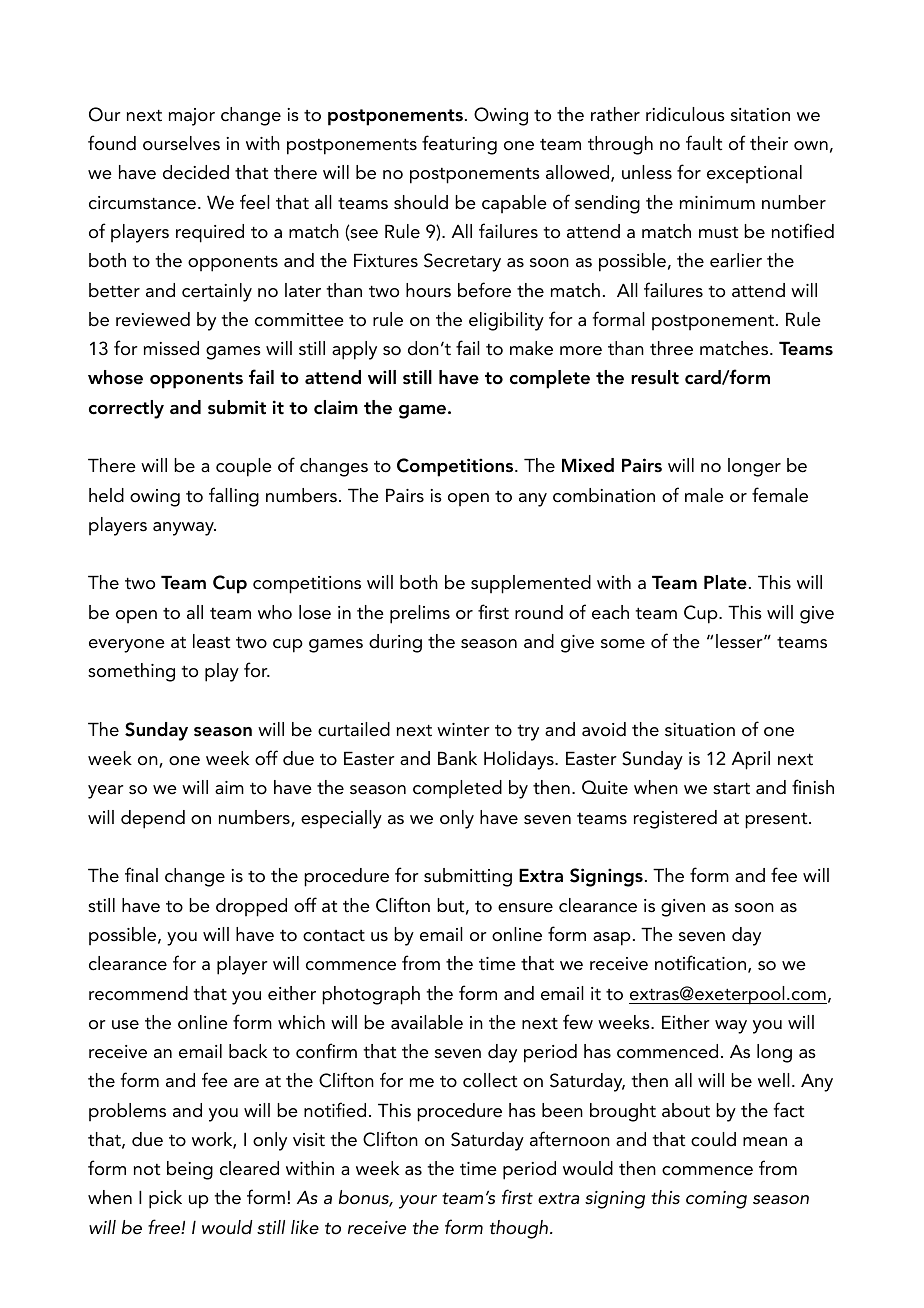  Describe the element at coordinates (725, 582) in the screenshot. I see `Plate` at that location.
